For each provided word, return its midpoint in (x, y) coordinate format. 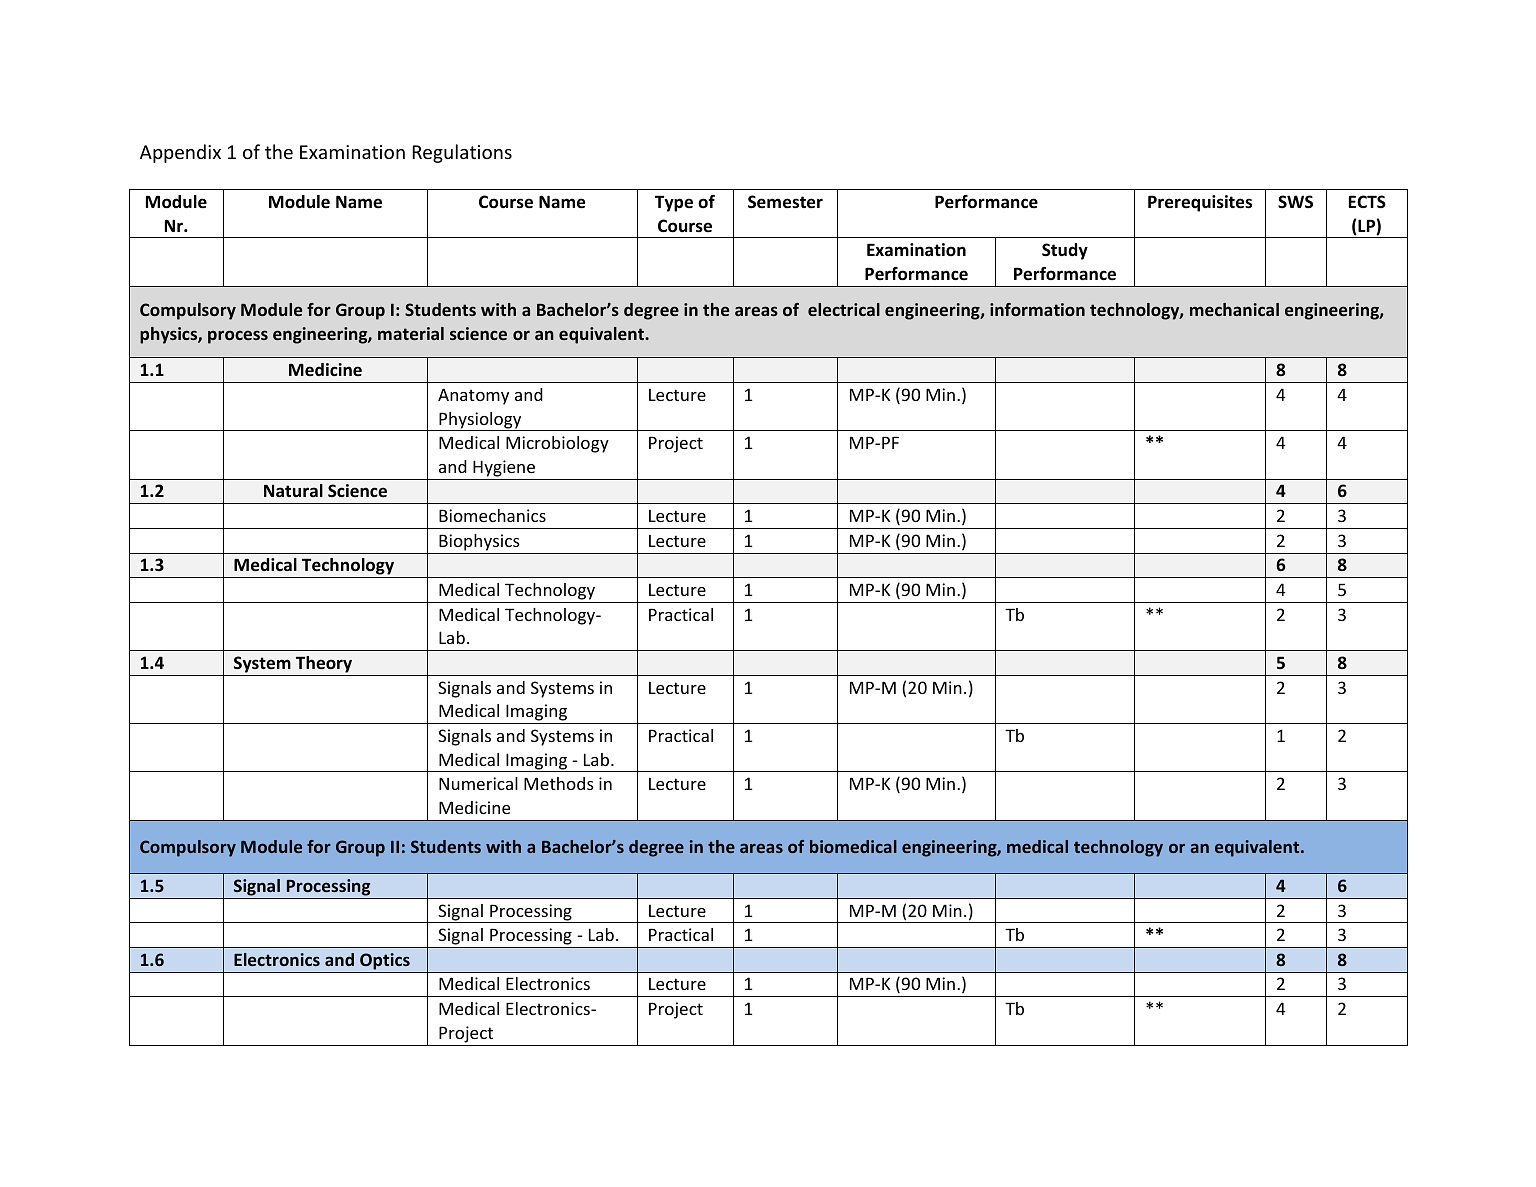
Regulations (462, 153)
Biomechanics (492, 515)
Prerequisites (1200, 203)
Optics (385, 961)
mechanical (1234, 309)
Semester (785, 202)
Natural (293, 490)
